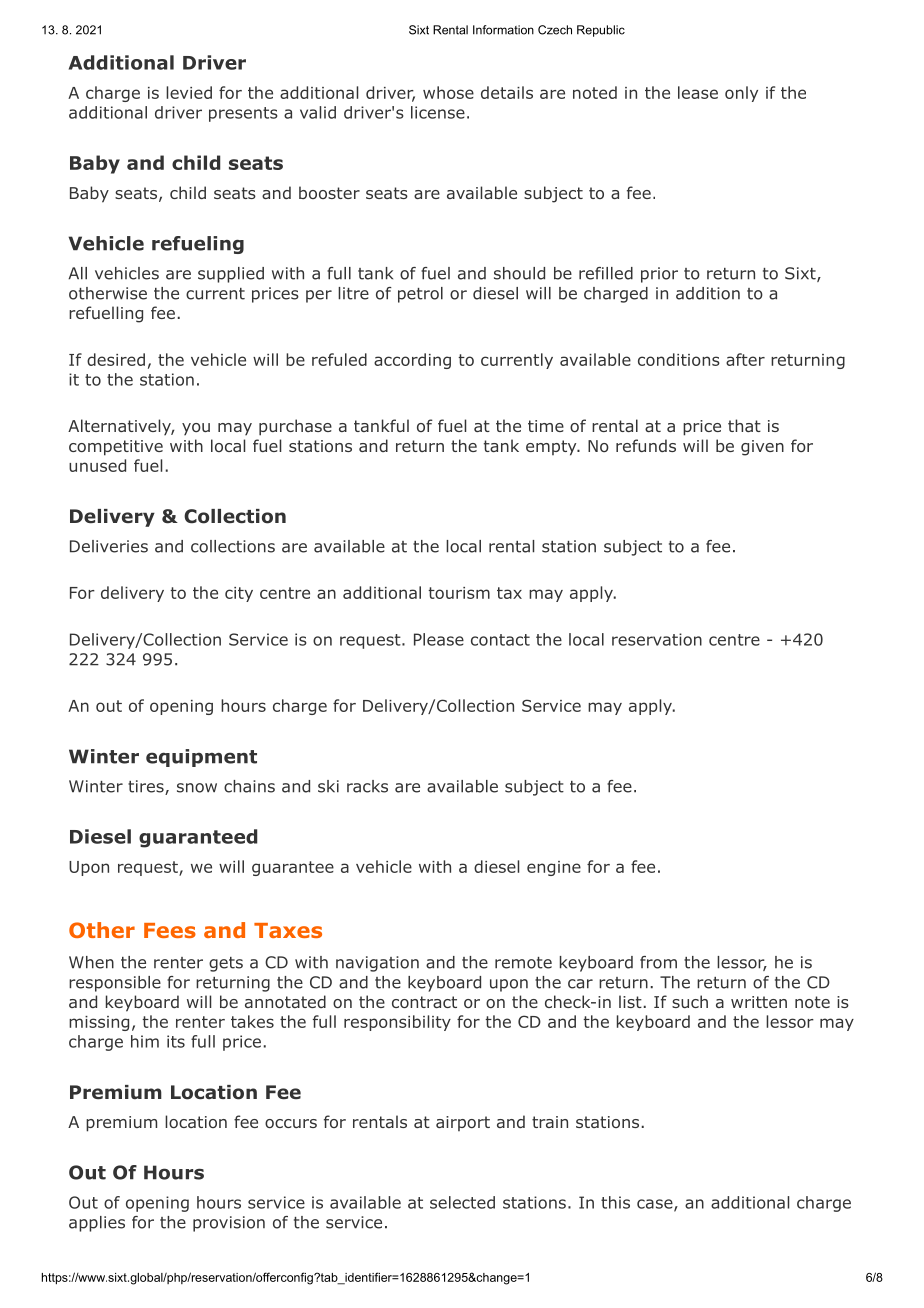 This document has width=924, height=1308. Describe the element at coordinates (97, 1224) in the document. I see `applies` at that location.
